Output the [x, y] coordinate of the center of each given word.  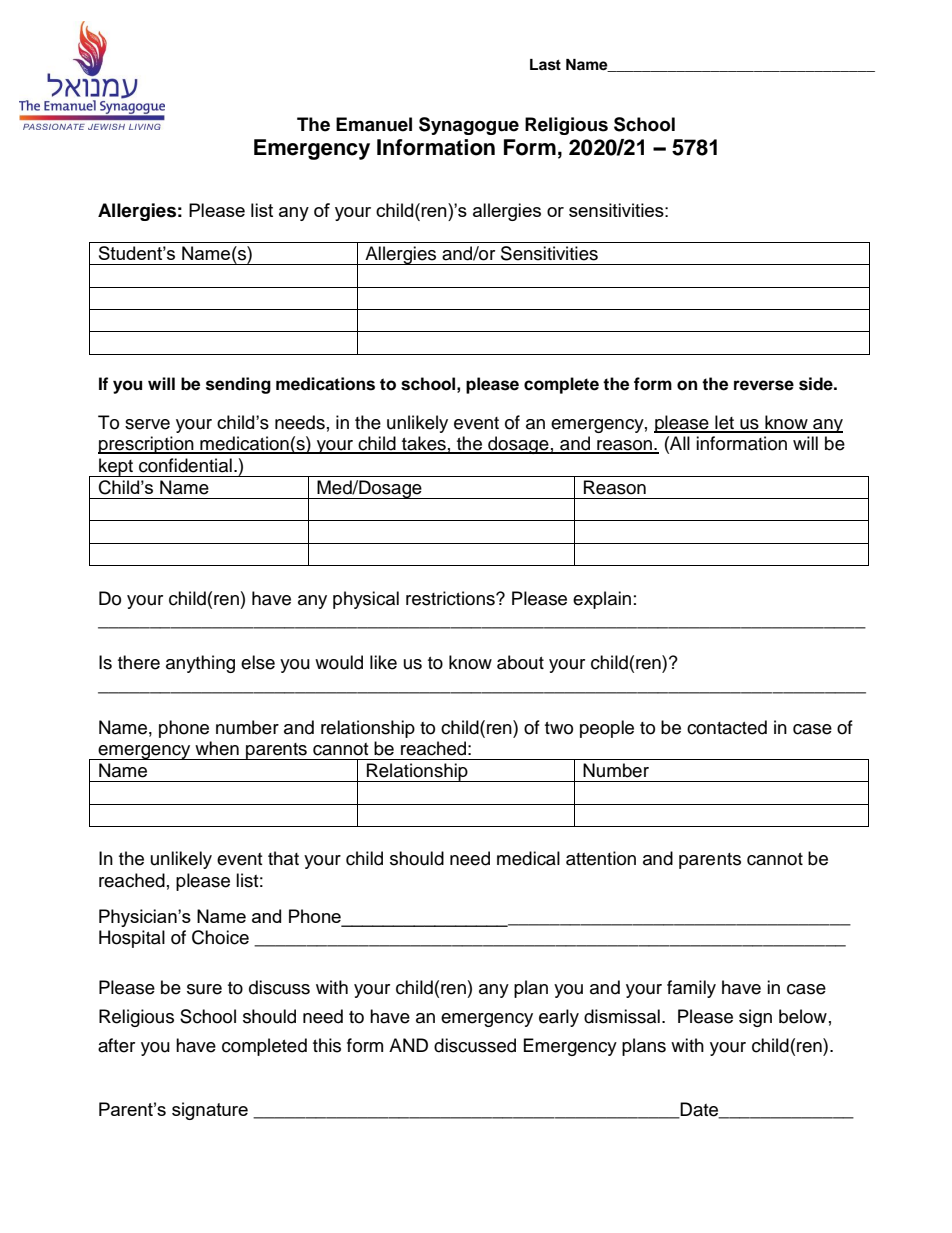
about [520, 662]
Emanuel [374, 124]
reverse [764, 385]
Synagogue [469, 126]
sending [238, 385]
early [559, 1018]
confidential [185, 465]
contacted [727, 727]
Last [545, 65]
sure [204, 989]
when [217, 748]
